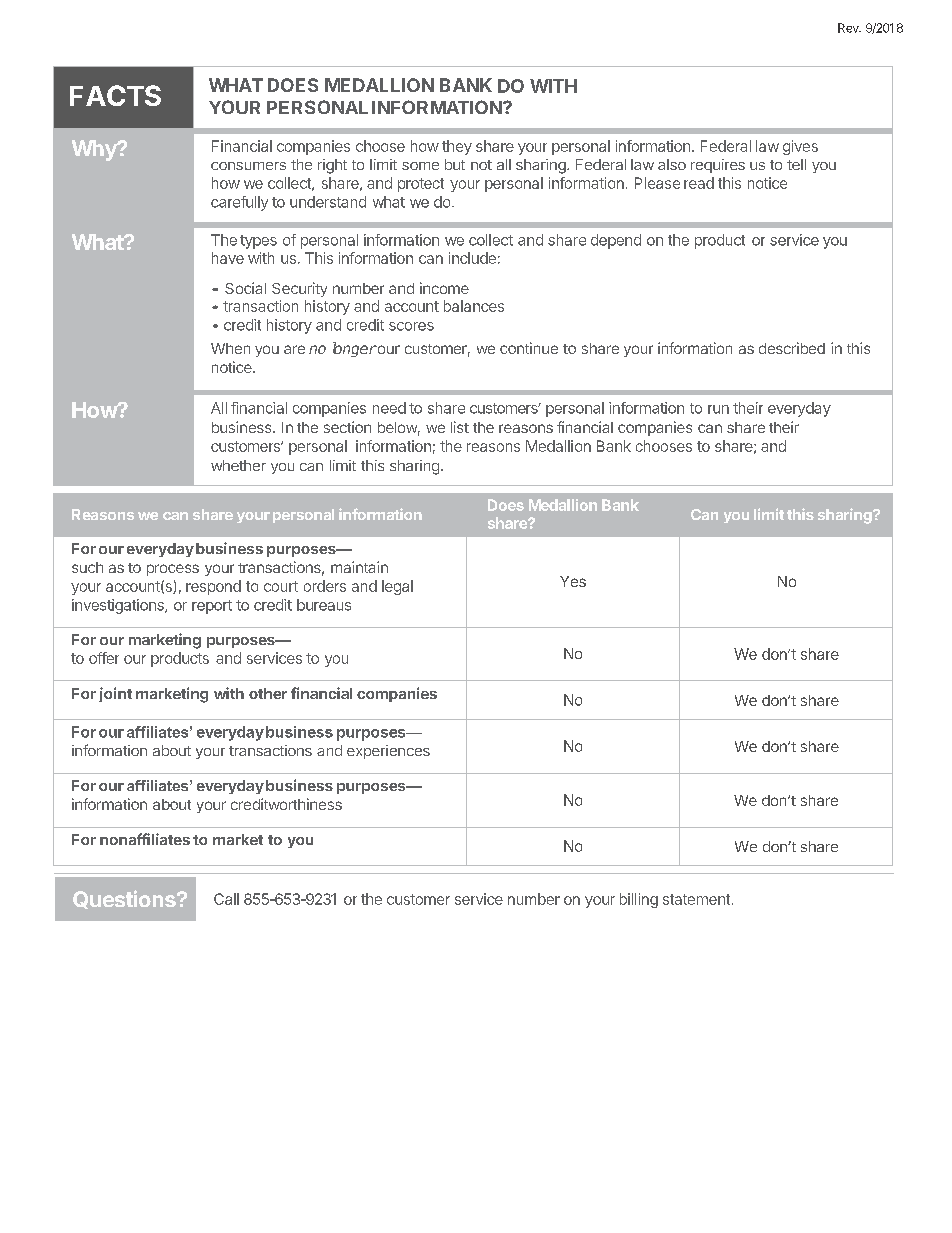  I want to click on whether, so click(238, 465).
